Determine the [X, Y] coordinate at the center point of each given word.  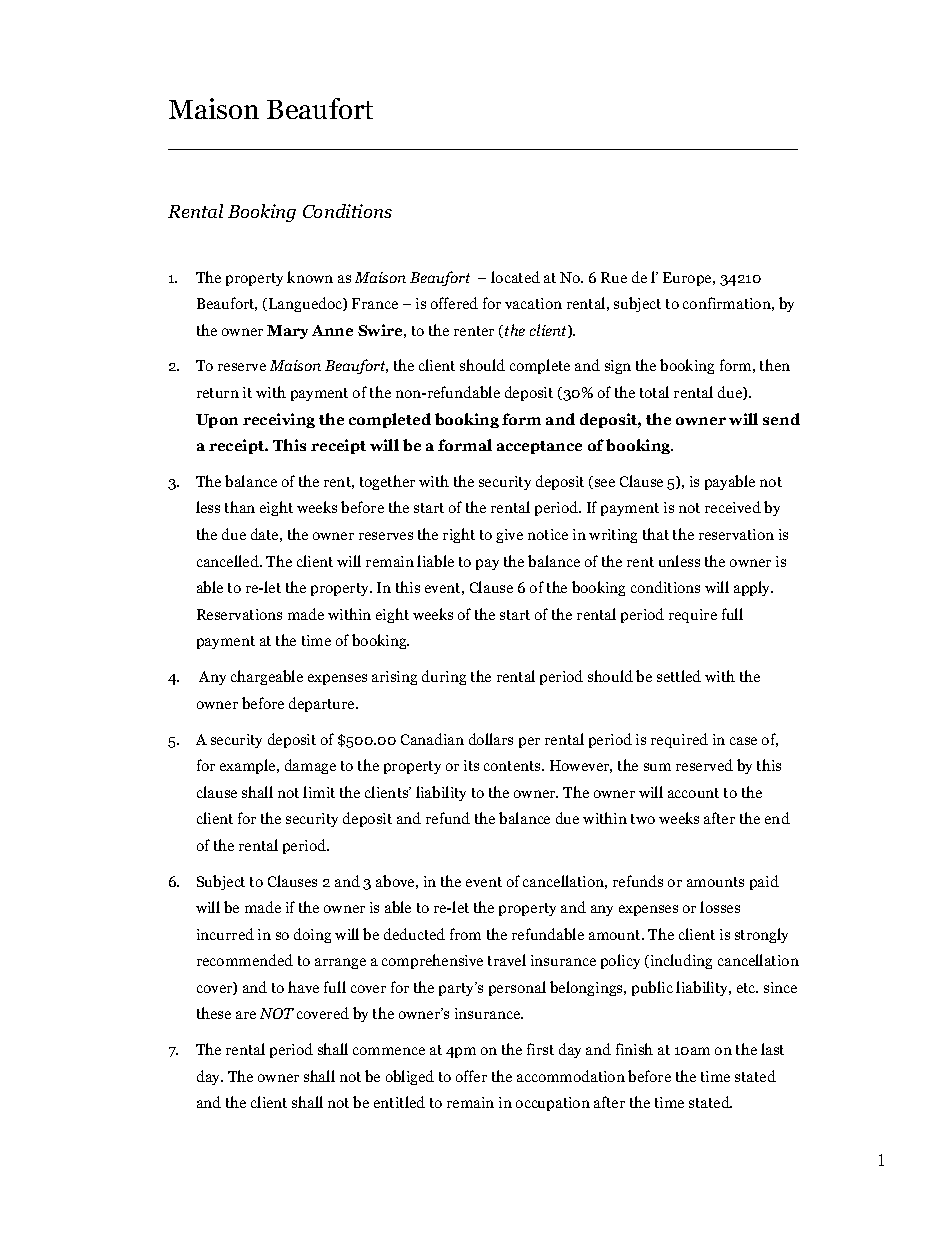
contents [513, 766]
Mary [287, 332]
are [246, 1015]
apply [753, 588]
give [509, 536]
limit [319, 792]
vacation [533, 303]
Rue [614, 277]
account [693, 793]
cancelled [229, 561]
